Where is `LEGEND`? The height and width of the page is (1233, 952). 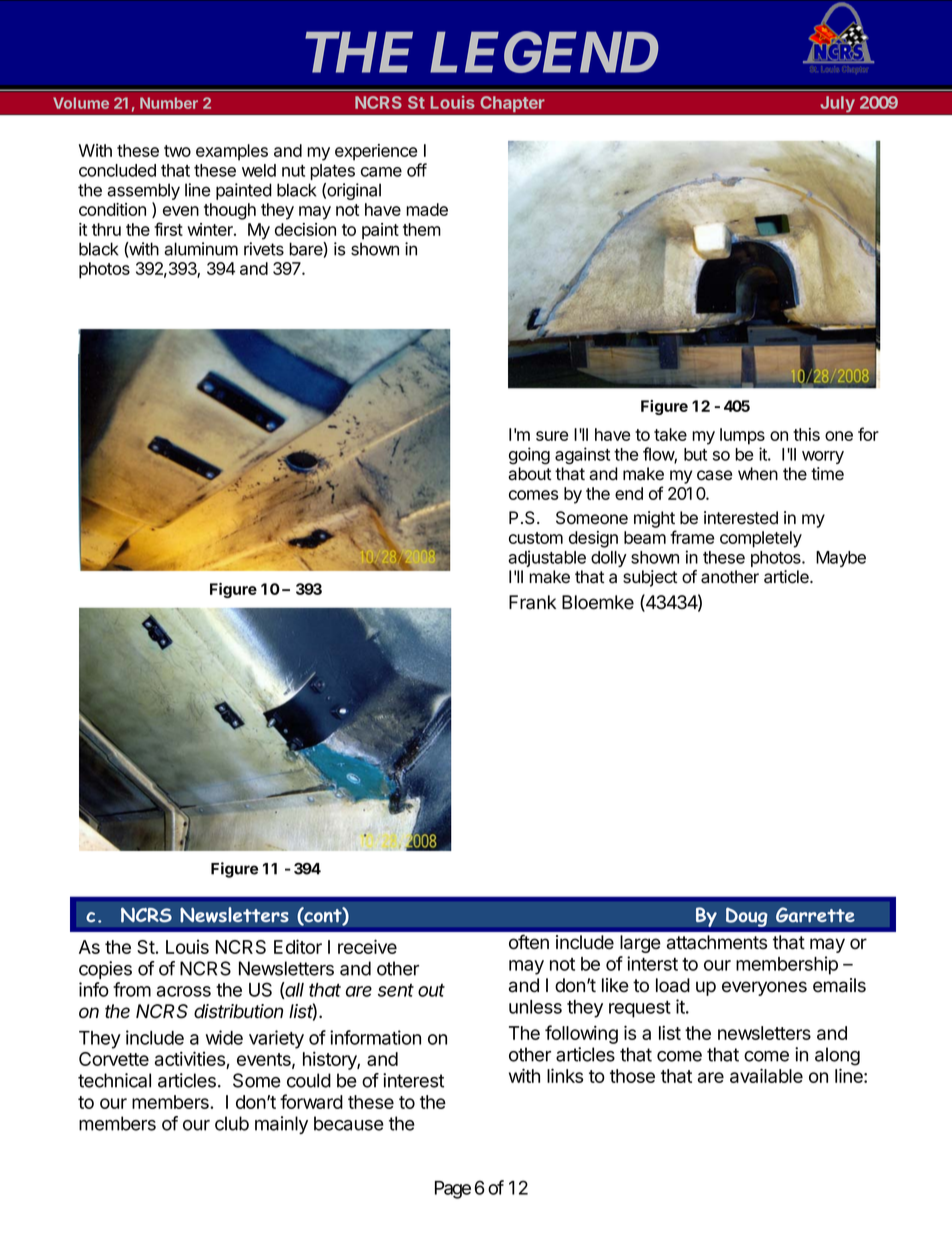 LEGEND is located at coordinates (544, 52).
